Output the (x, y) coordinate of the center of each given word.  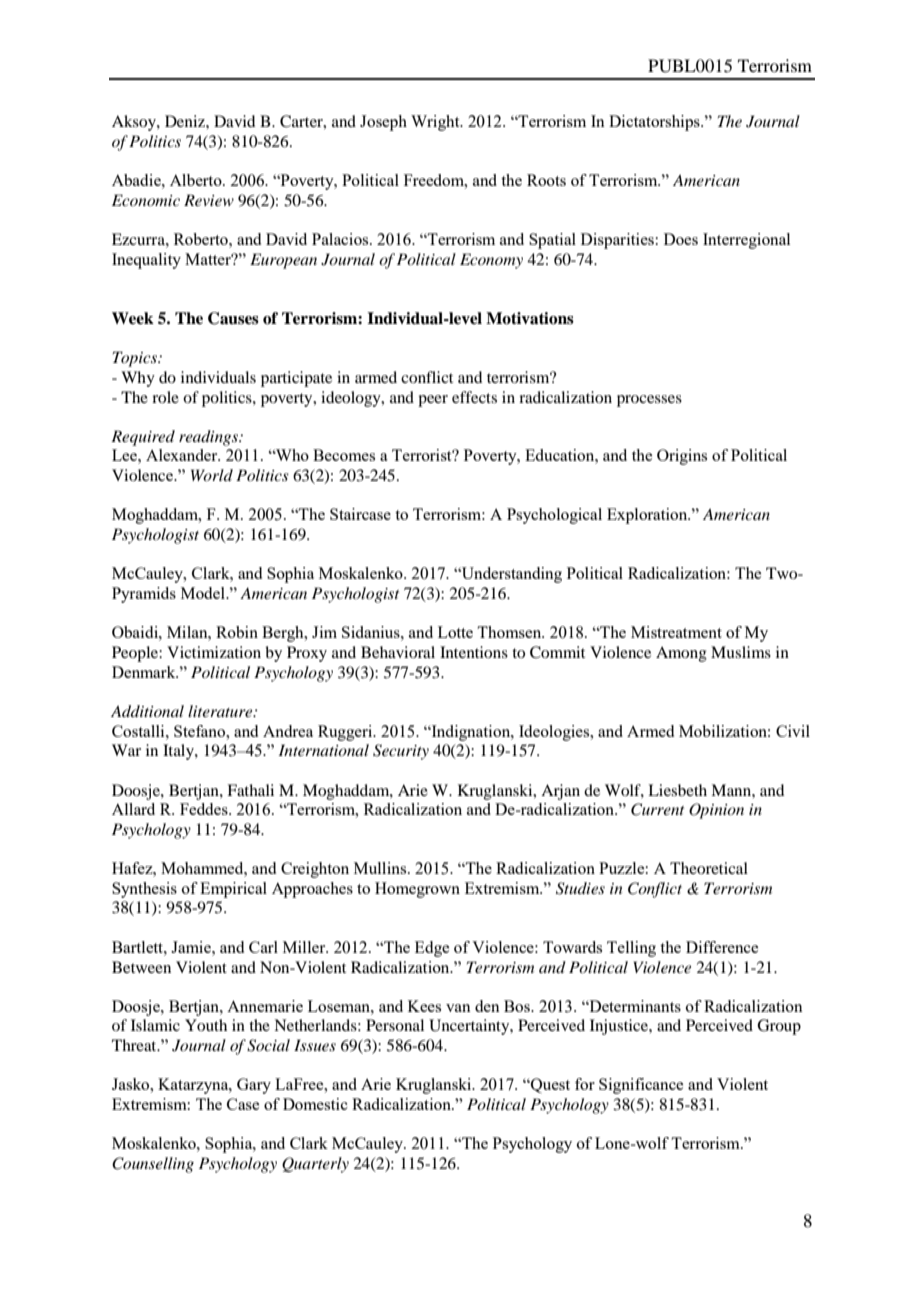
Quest (549, 1085)
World (212, 475)
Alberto (197, 180)
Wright (436, 123)
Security (401, 752)
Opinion (716, 811)
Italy (179, 752)
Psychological (554, 516)
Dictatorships (655, 123)
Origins (682, 457)
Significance (641, 1086)
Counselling (153, 1165)
